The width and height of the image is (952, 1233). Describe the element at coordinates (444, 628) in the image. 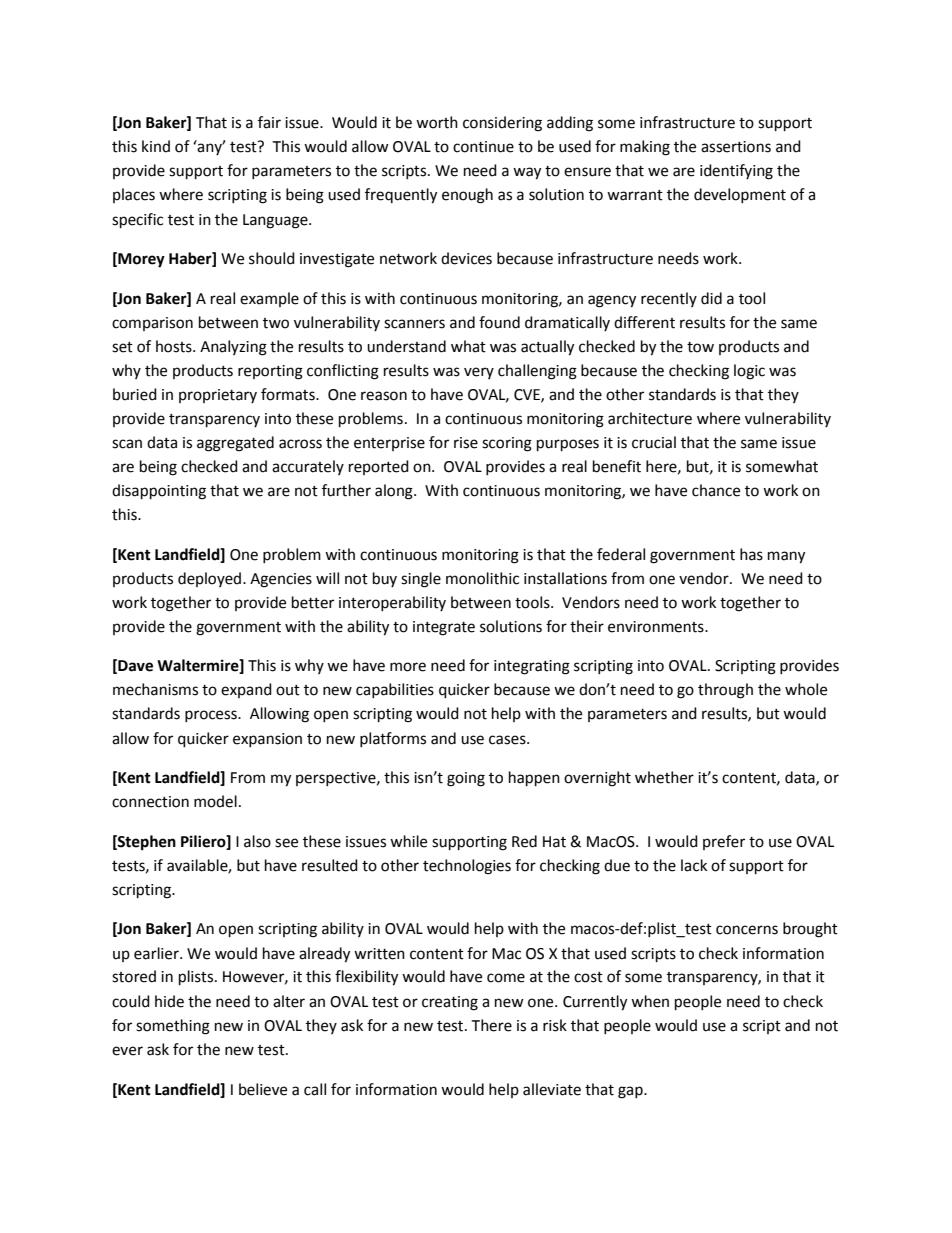

I see `integrate` at that location.
